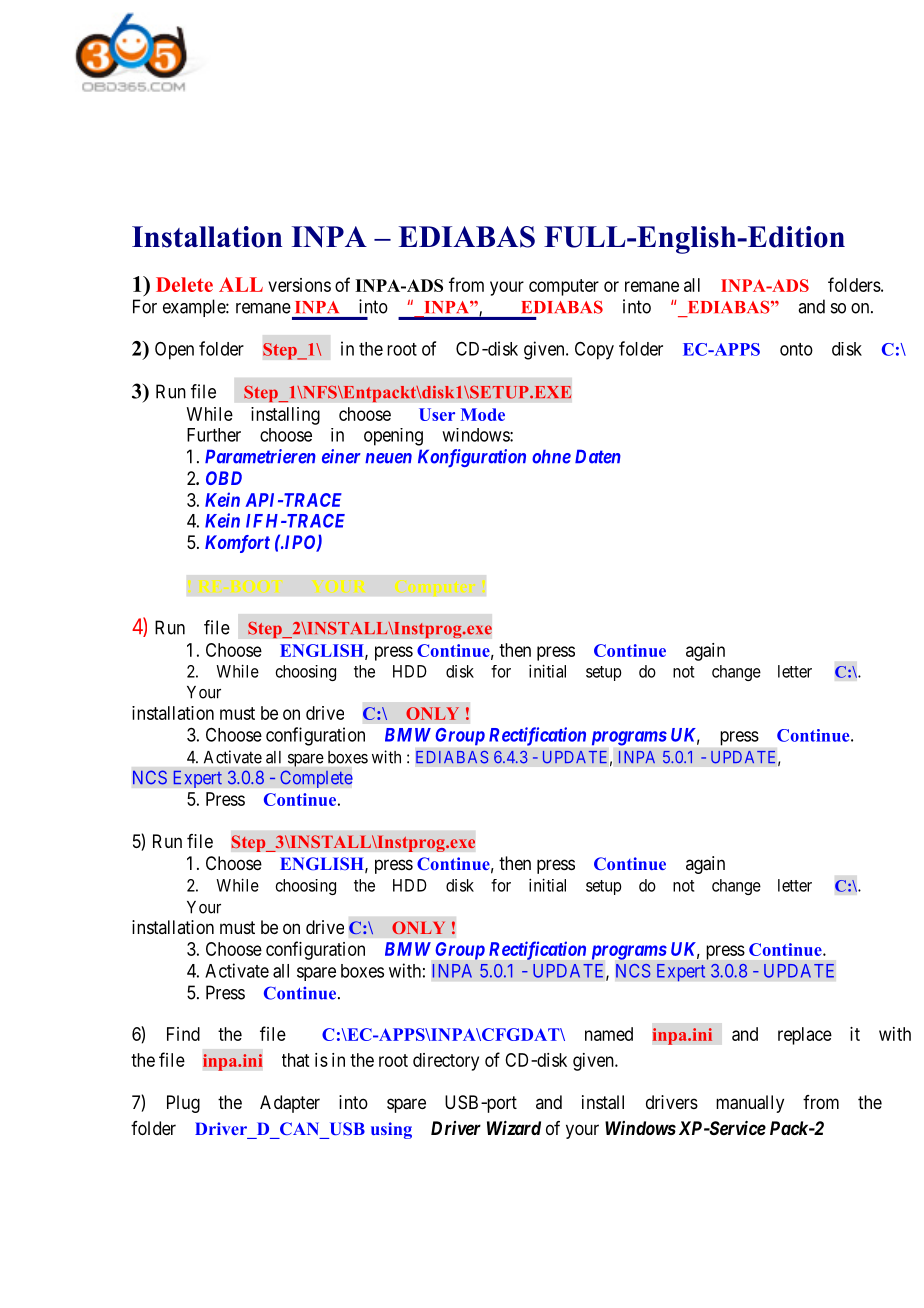 The height and width of the screenshot is (1308, 924). What do you see at coordinates (796, 349) in the screenshot?
I see `onto` at bounding box center [796, 349].
